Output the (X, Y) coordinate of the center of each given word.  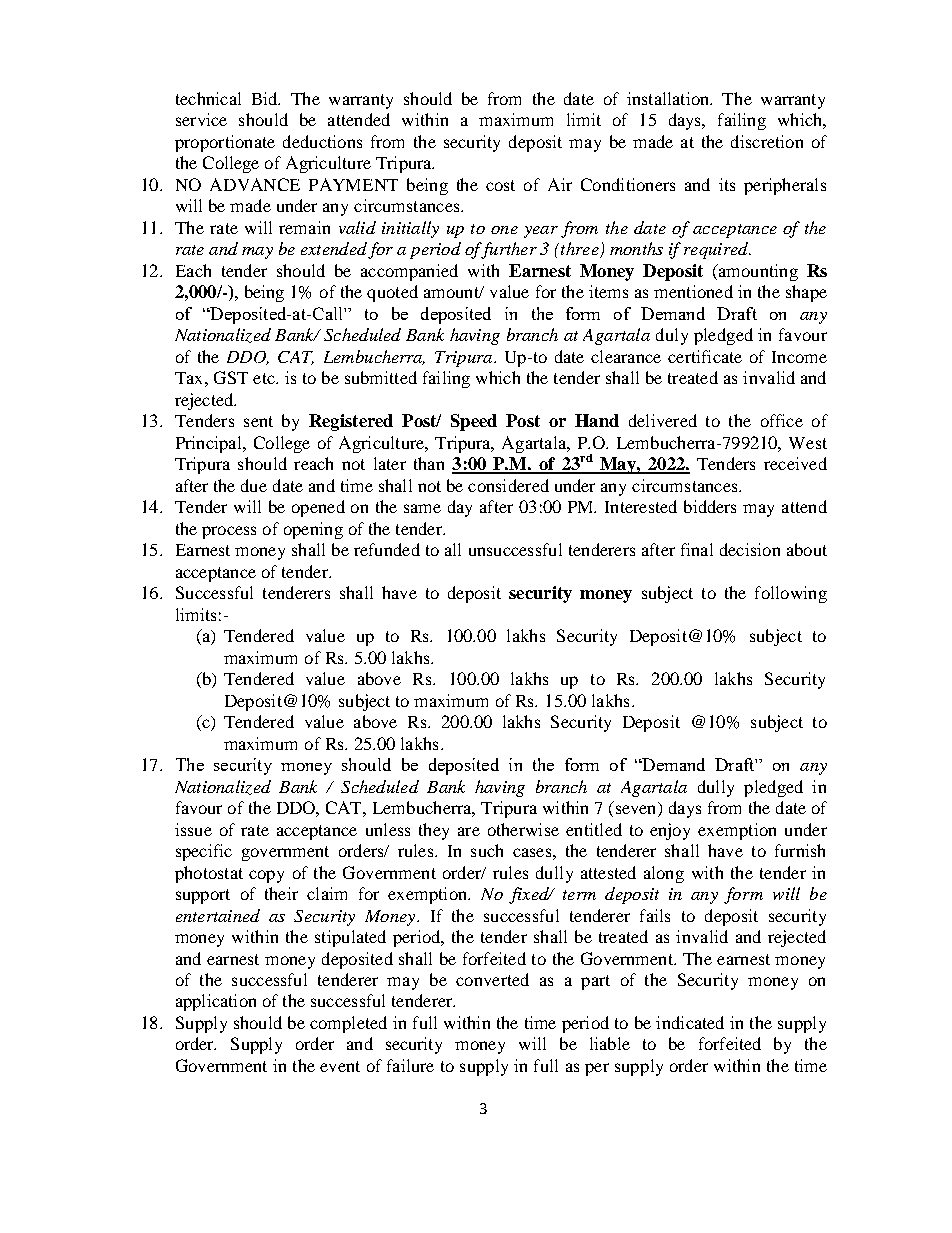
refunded (387, 549)
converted (492, 979)
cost (500, 185)
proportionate (225, 143)
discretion (767, 141)
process (229, 532)
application (216, 1002)
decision (750, 549)
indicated (690, 1022)
